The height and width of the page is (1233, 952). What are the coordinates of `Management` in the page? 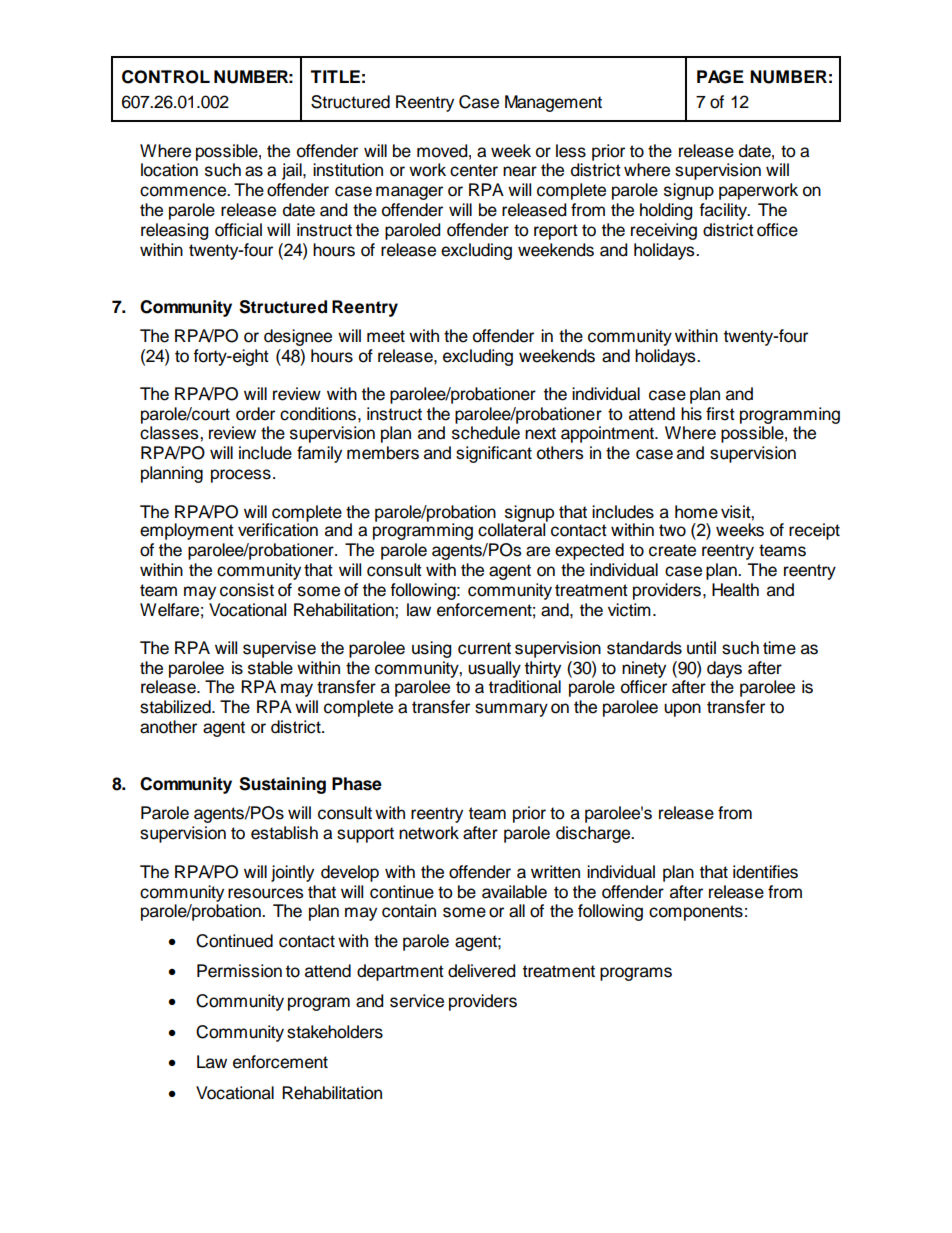 It's located at (553, 103).
